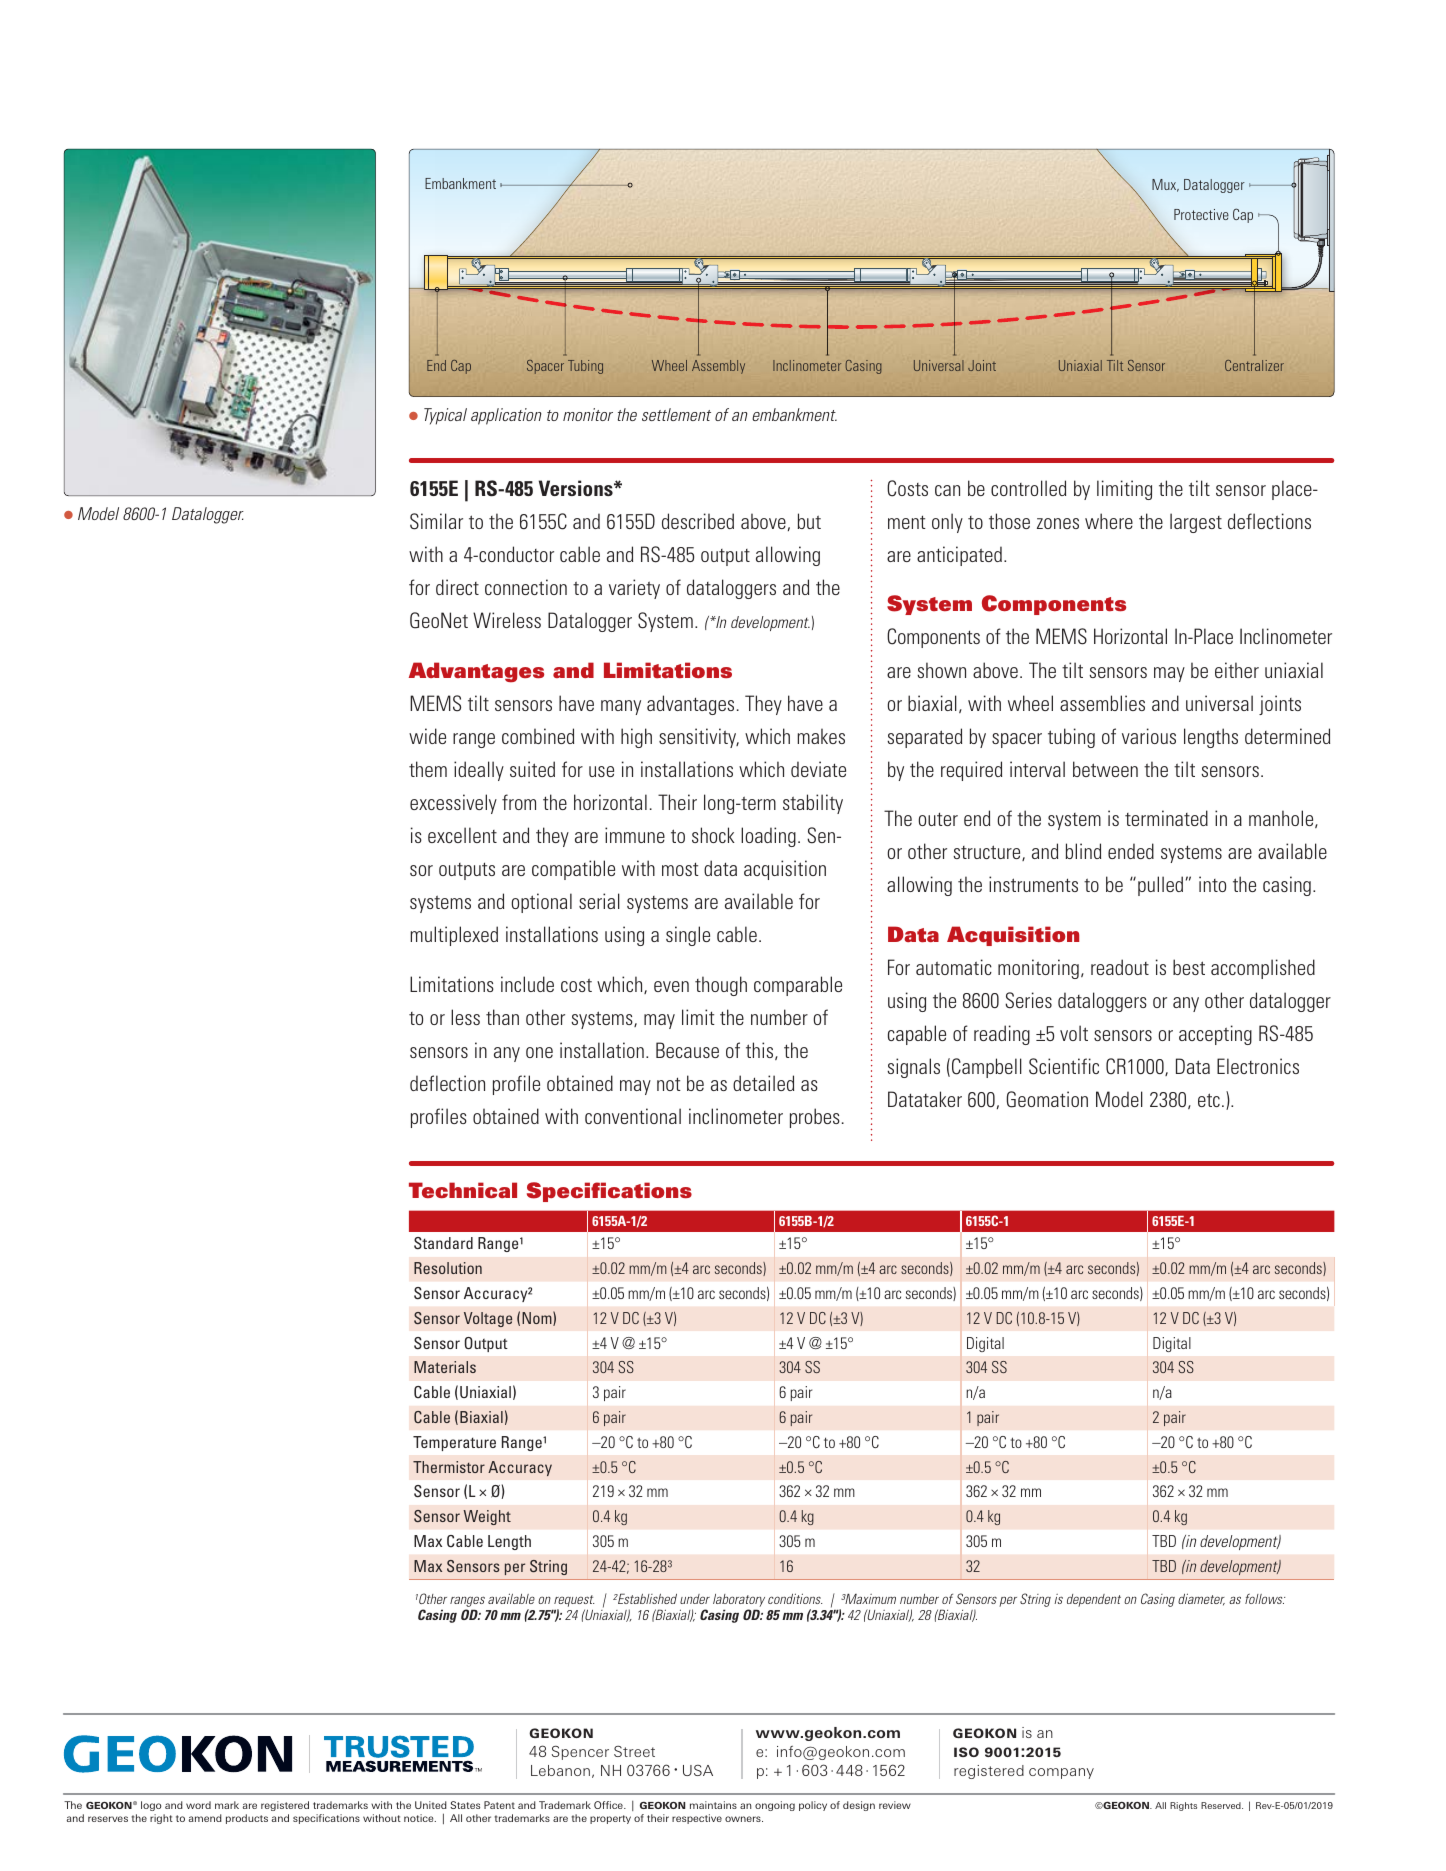 This screenshot has width=1446, height=1871. Describe the element at coordinates (247, 1819) in the screenshot. I see `products` at that location.
